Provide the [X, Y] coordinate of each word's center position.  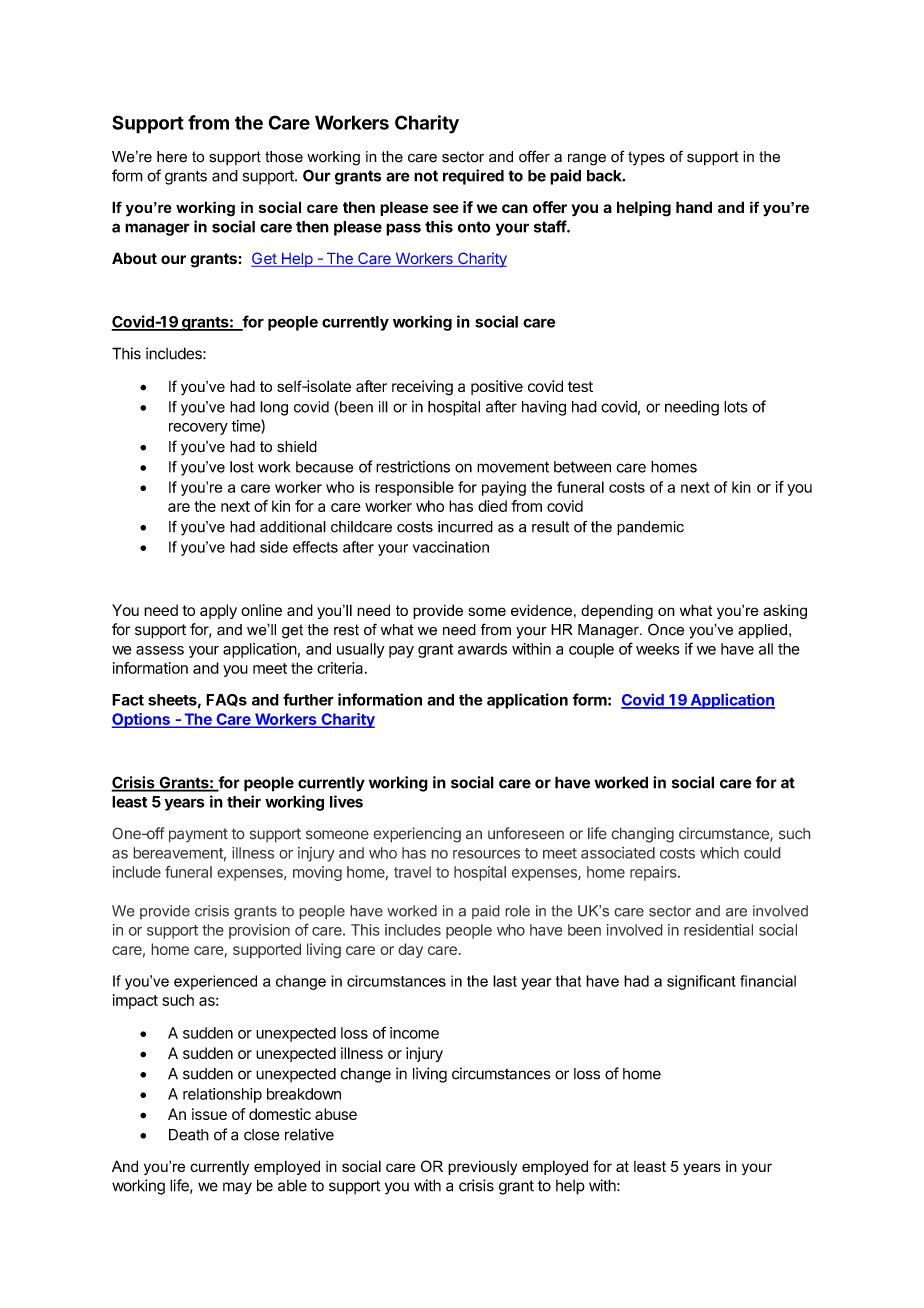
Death [189, 1135]
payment [198, 835]
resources [486, 854]
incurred [465, 527]
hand [694, 207]
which [719, 853]
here [172, 157]
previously [482, 1167]
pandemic [650, 528]
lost [242, 467]
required [473, 177]
